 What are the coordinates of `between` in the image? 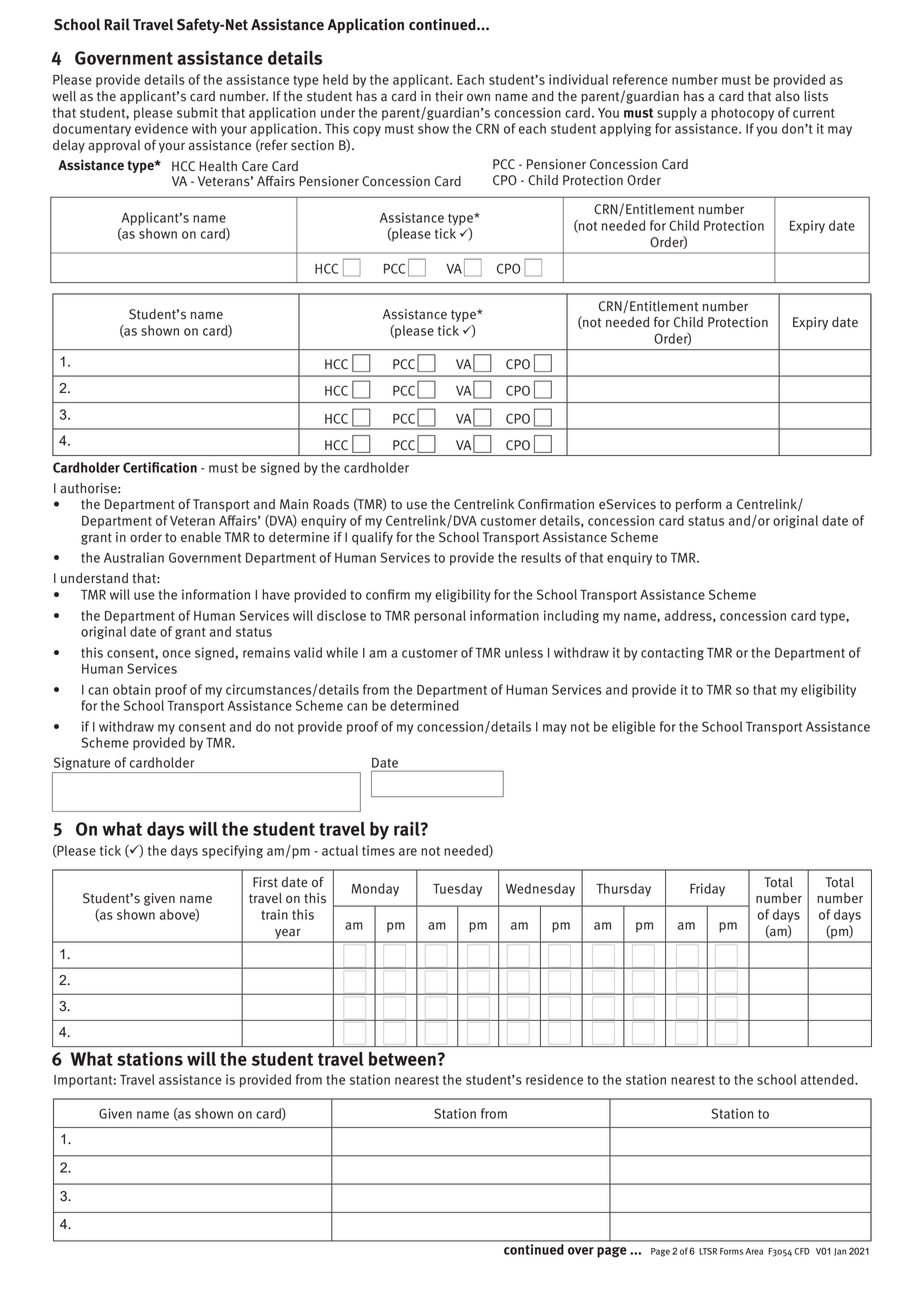 It's located at (402, 1059).
